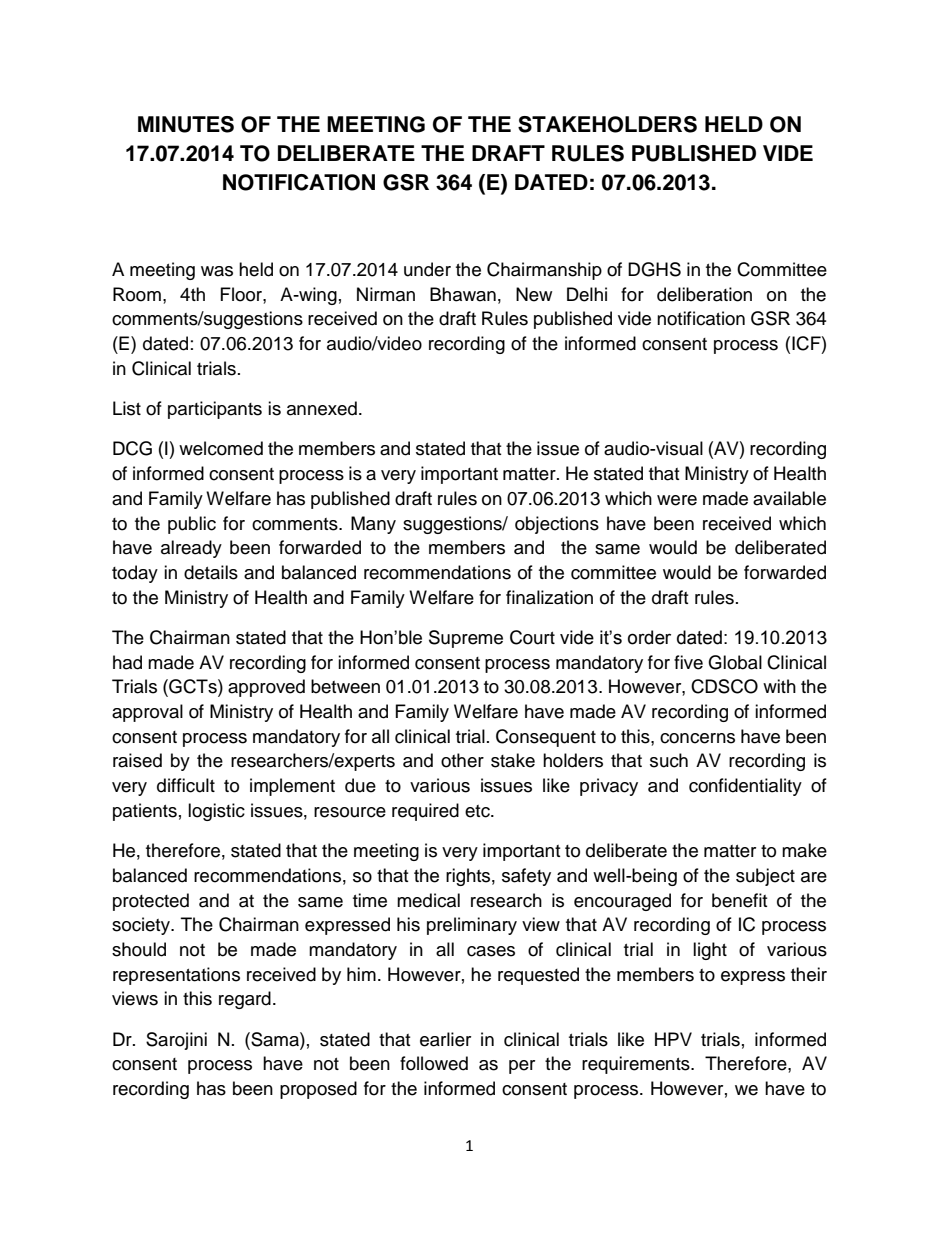 This screenshot has height=1233, width=952. Describe the element at coordinates (245, 1000) in the screenshot. I see `regard` at that location.
